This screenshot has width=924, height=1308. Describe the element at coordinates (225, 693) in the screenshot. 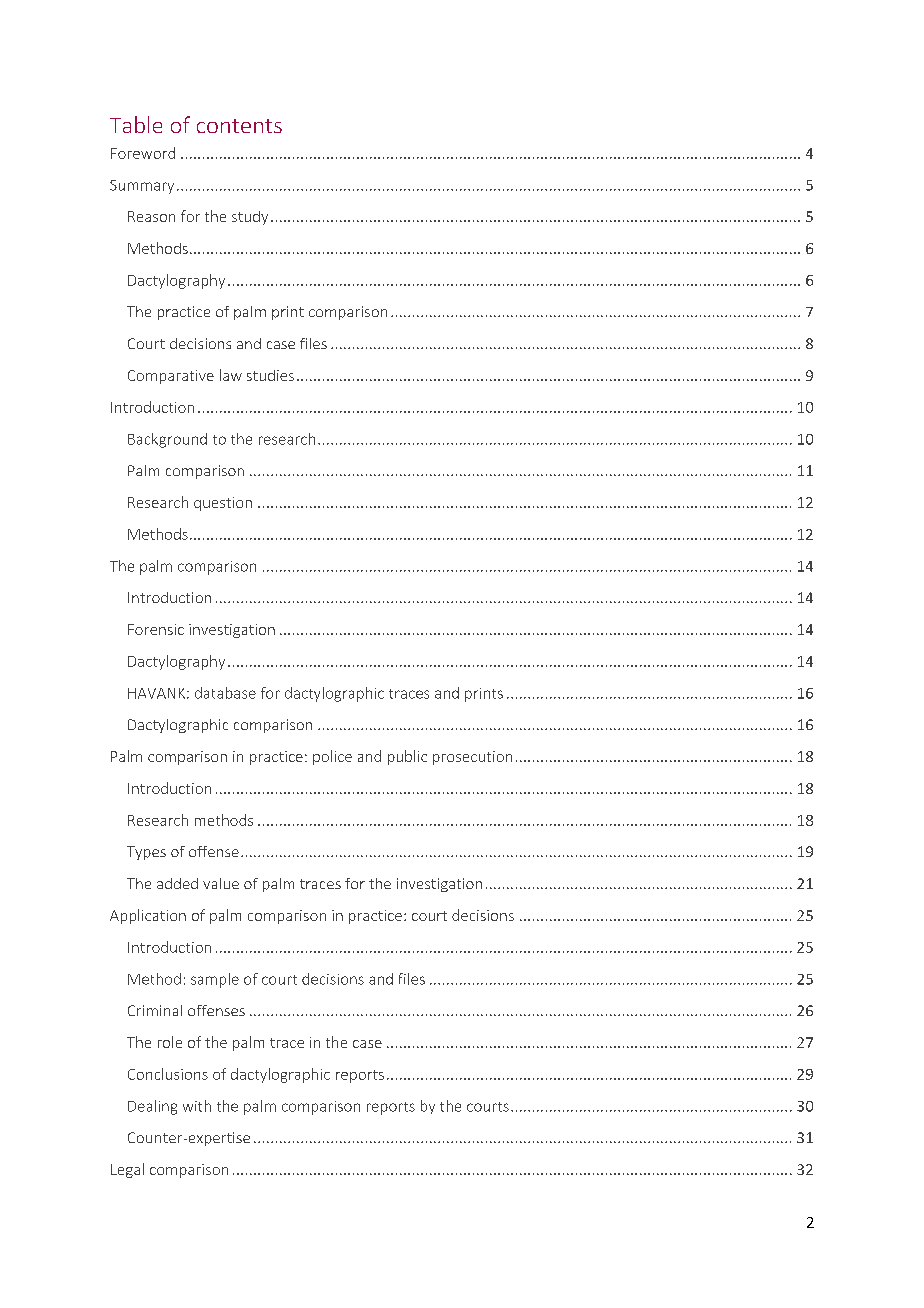

I see `database` at that location.
